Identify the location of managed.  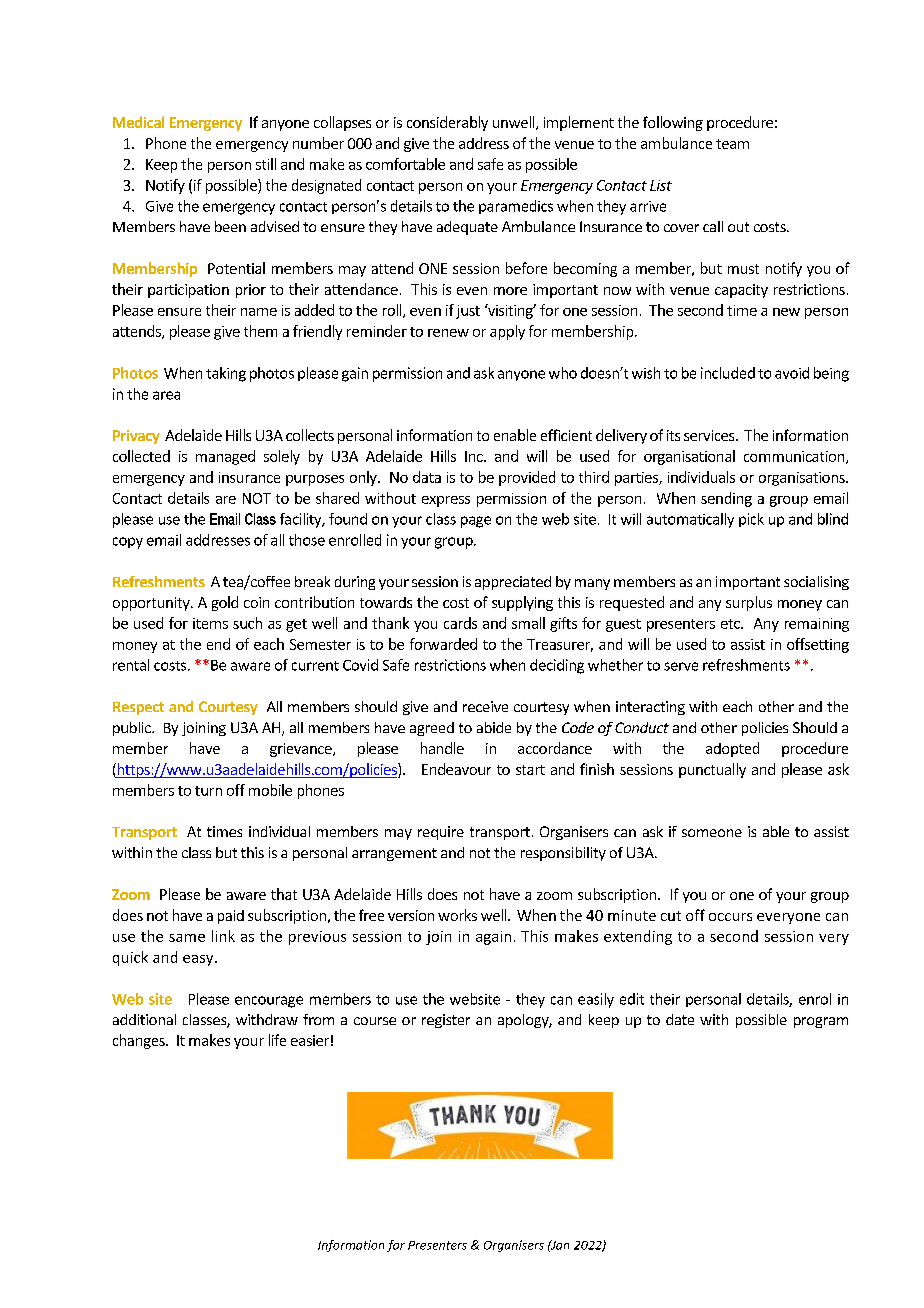
(225, 457).
